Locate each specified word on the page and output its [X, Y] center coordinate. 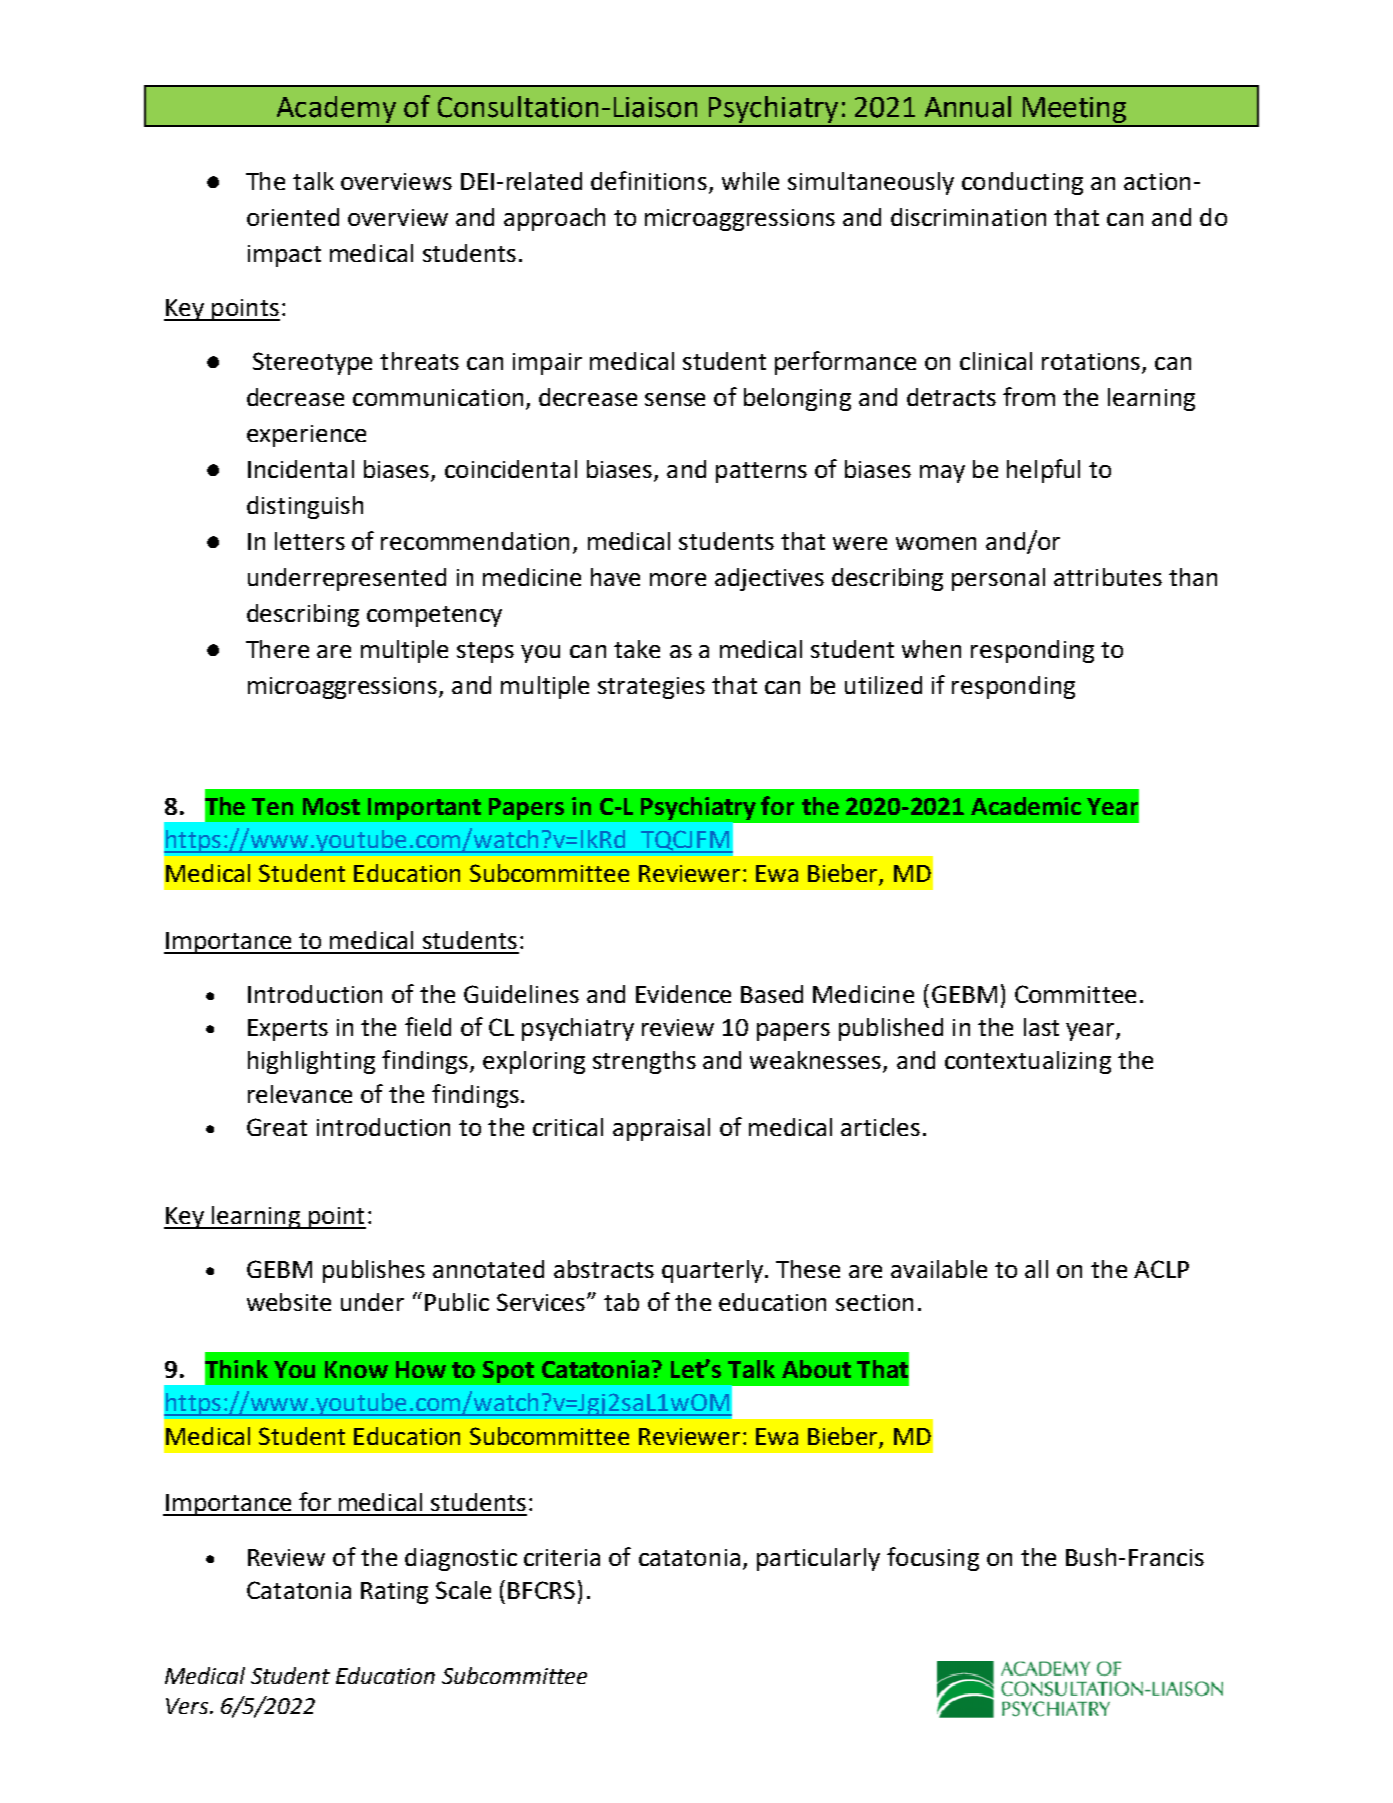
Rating [394, 1593]
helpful [1043, 471]
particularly [818, 1559]
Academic [1026, 806]
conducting [1022, 183]
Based [772, 994]
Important [424, 809]
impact [284, 256]
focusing [933, 1559]
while [750, 181]
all [1036, 1269]
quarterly [712, 1271]
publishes [374, 1271]
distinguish [305, 507]
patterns [761, 472]
